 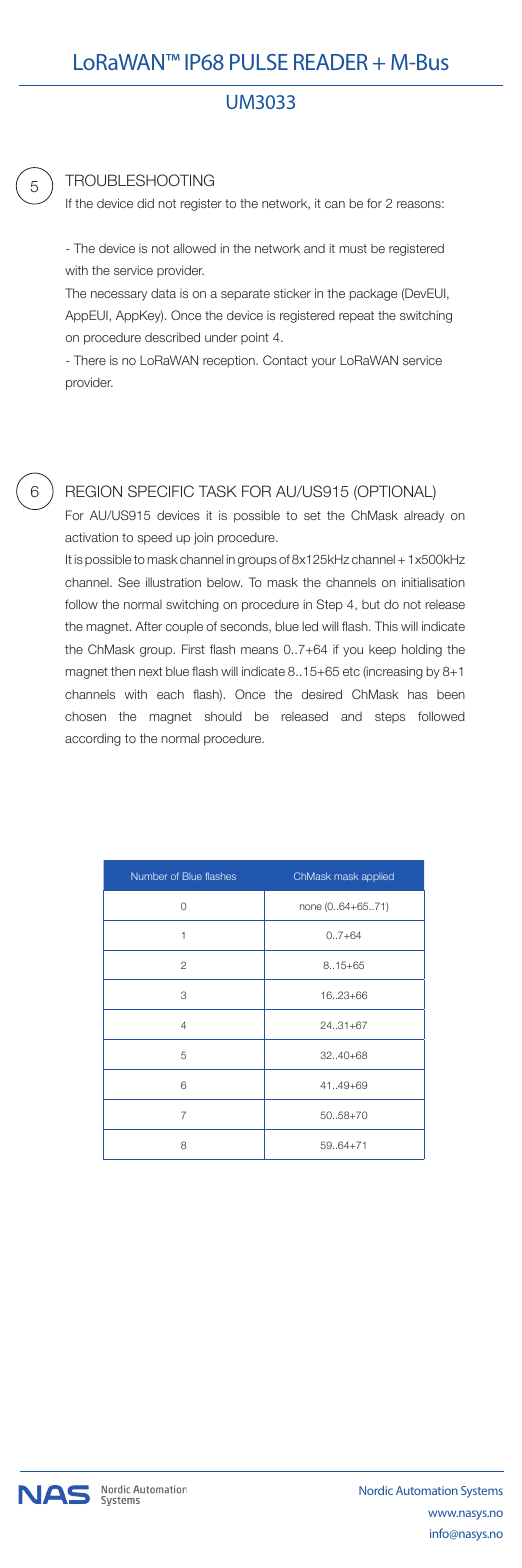 What do you see at coordinates (322, 694) in the document?
I see `desired` at bounding box center [322, 694].
